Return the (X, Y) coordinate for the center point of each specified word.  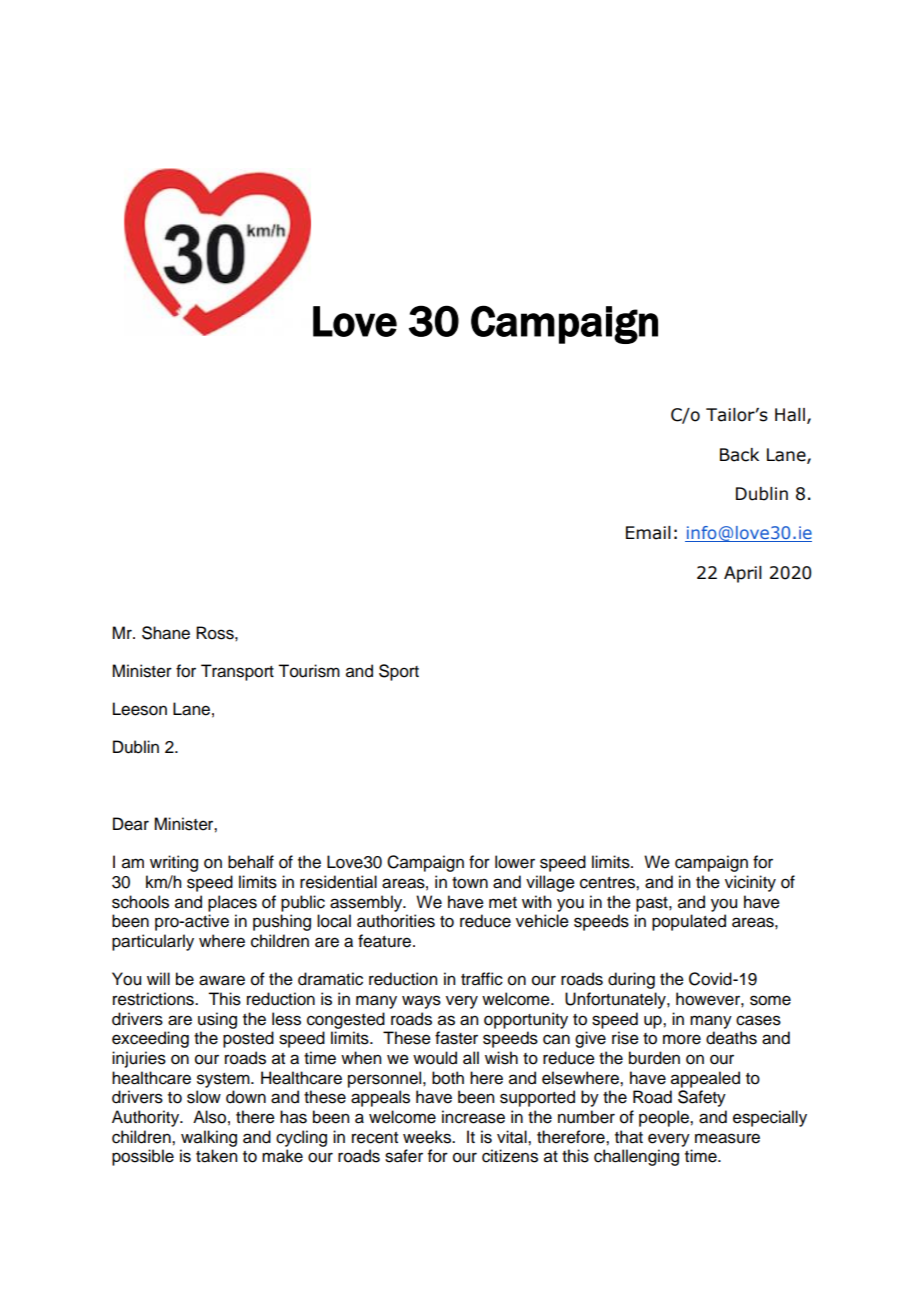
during (631, 980)
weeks (428, 1137)
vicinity (750, 883)
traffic (482, 979)
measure (727, 1138)
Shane (166, 633)
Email (648, 533)
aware (222, 980)
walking (209, 1138)
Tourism (309, 671)
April (743, 574)
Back (739, 455)
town (470, 883)
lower (515, 862)
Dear (131, 824)
